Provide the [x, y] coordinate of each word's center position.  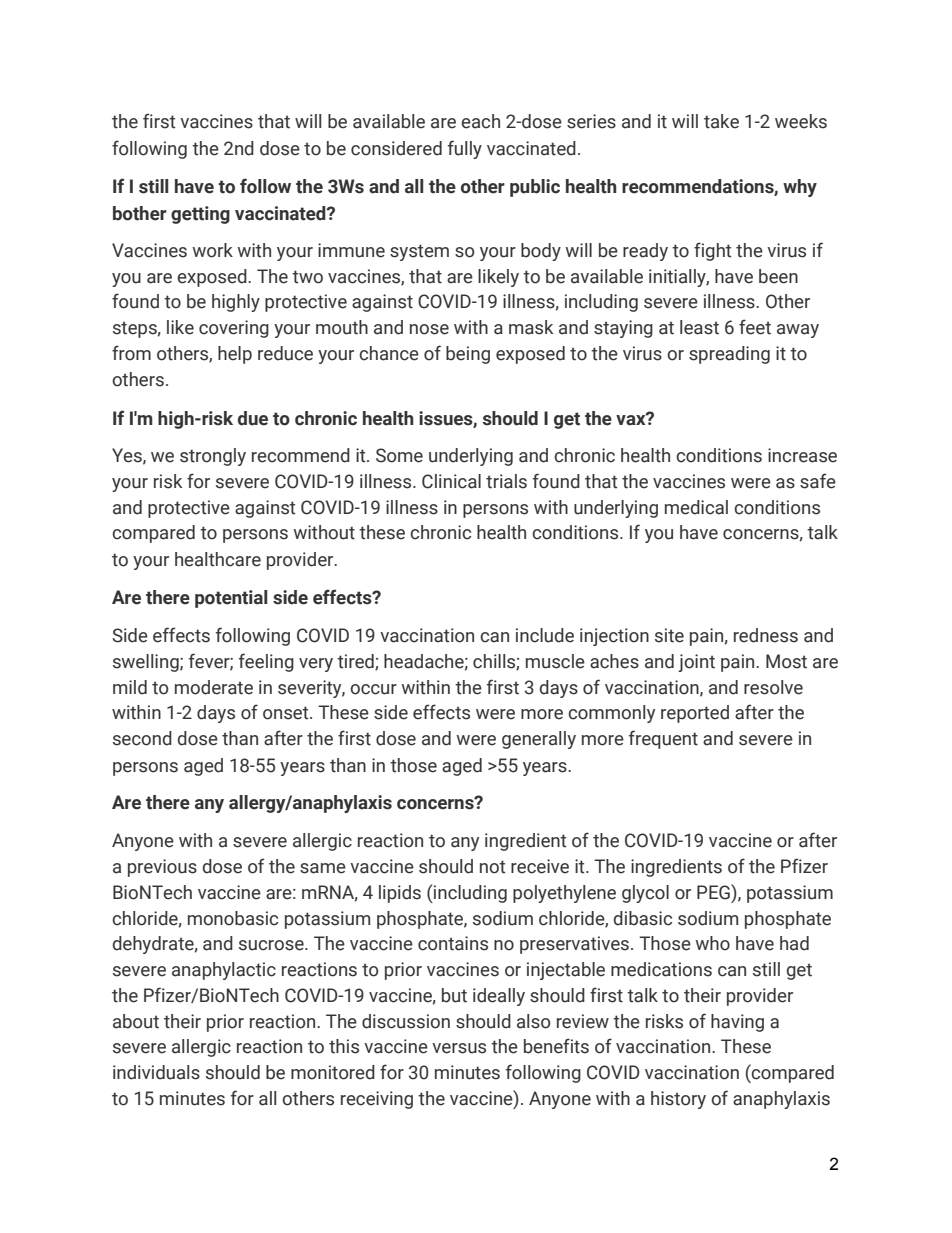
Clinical [451, 481]
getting [200, 215]
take [721, 121]
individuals [156, 1072]
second [142, 738]
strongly [213, 457]
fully [465, 149]
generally [539, 740]
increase [802, 455]
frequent [663, 739]
